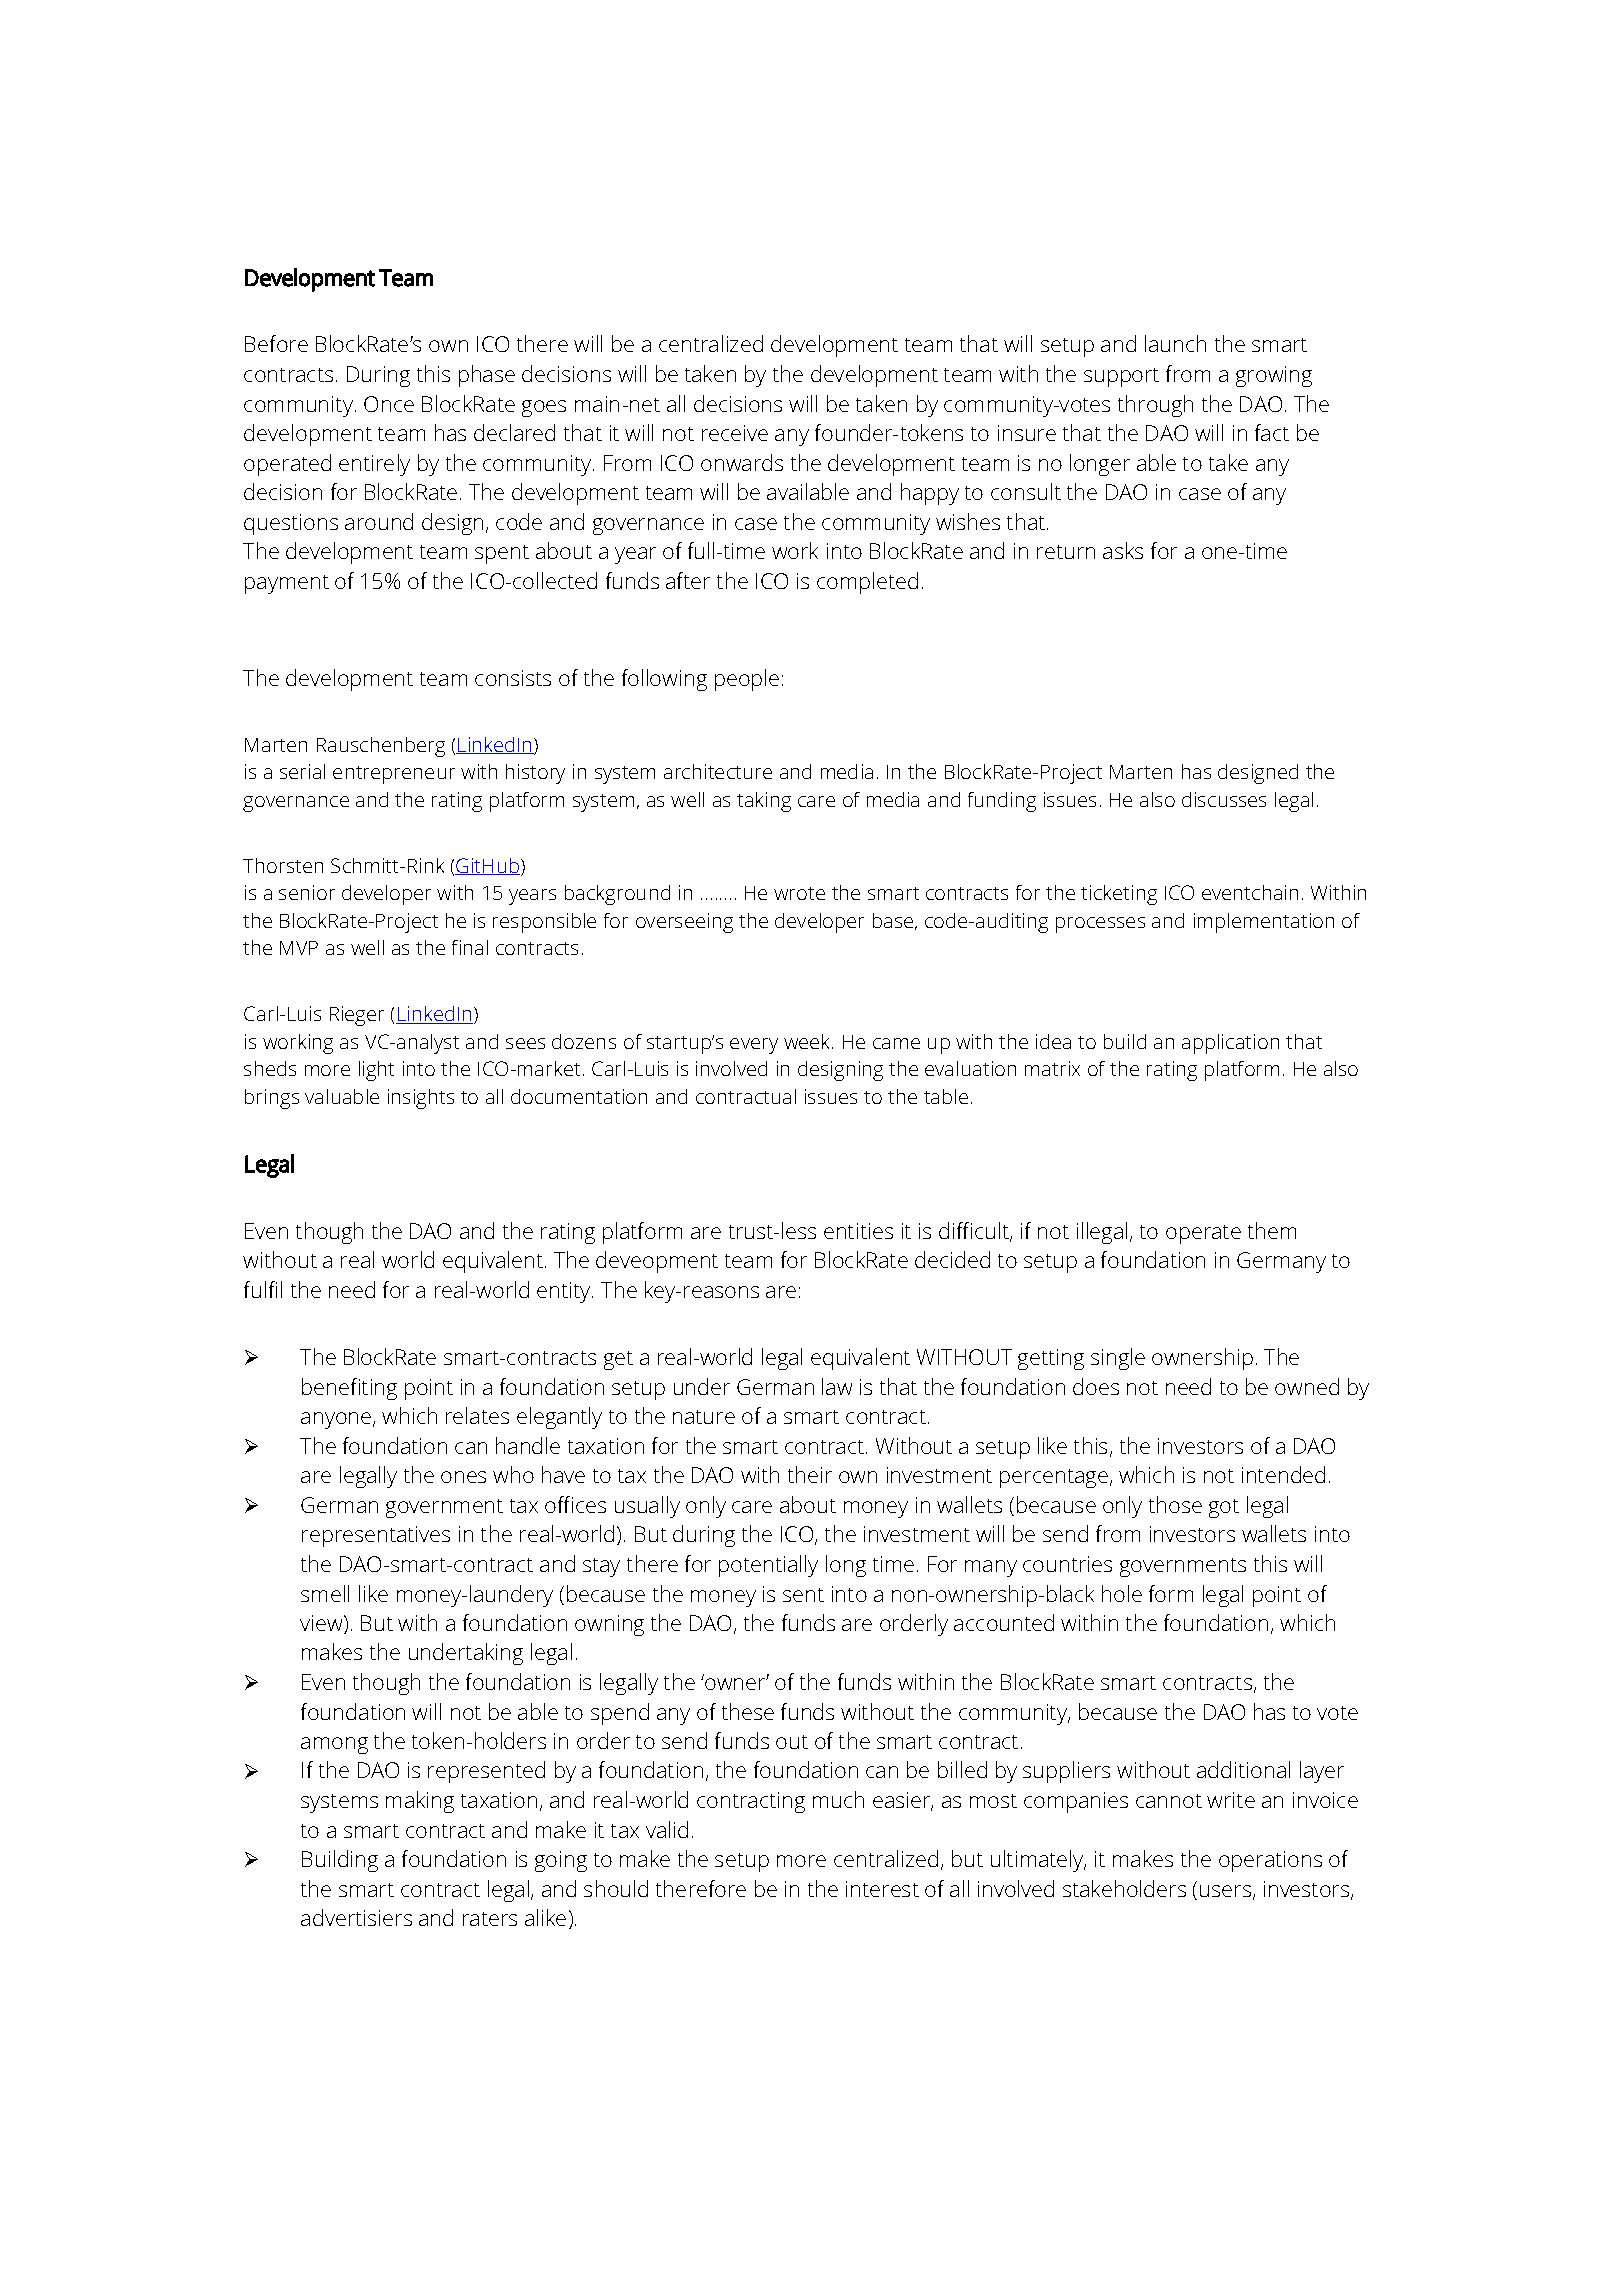 This screenshot has width=1613, height=2281. Describe the element at coordinates (1175, 1504) in the screenshot. I see `those` at that location.
